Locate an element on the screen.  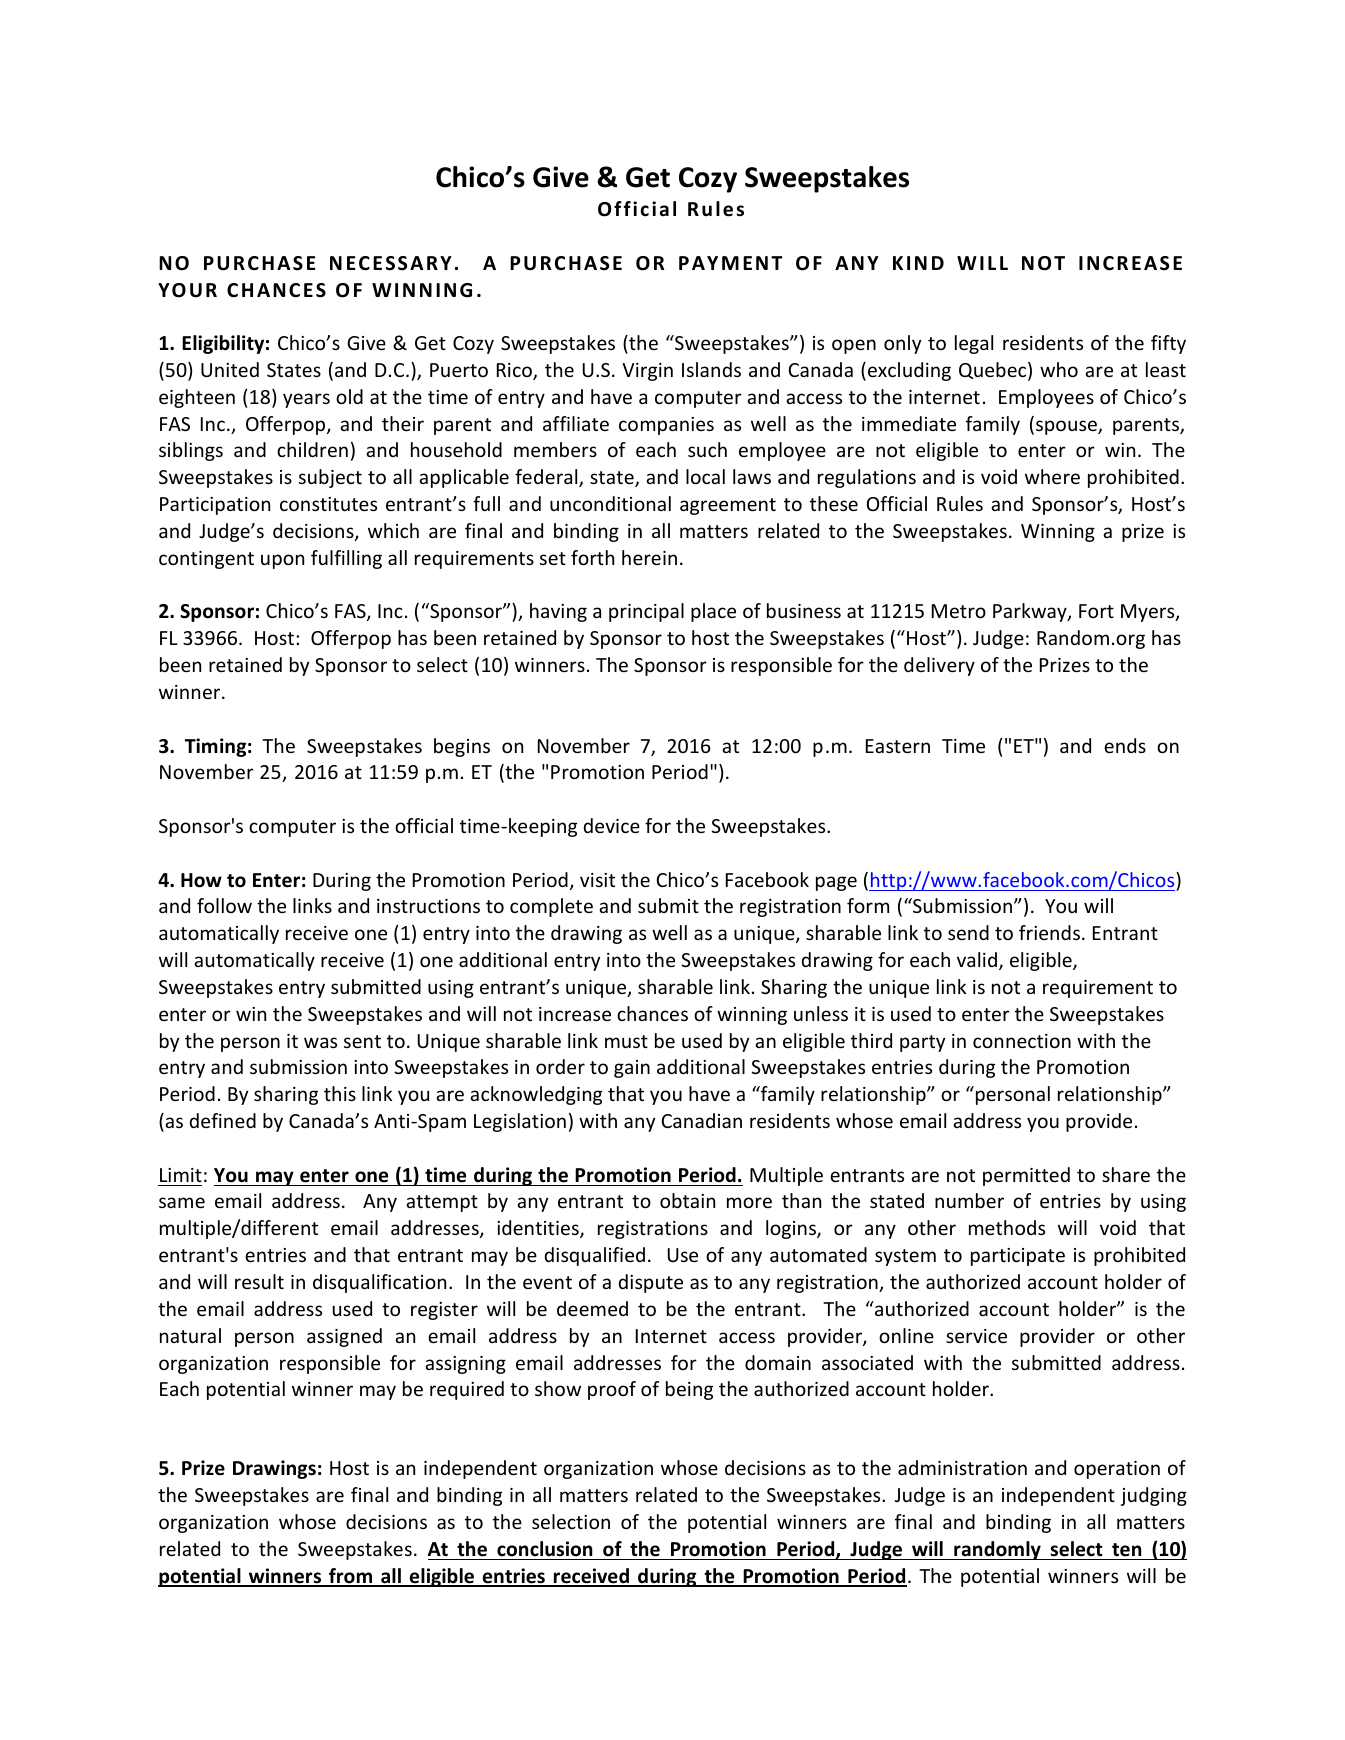
principal is located at coordinates (646, 612).
